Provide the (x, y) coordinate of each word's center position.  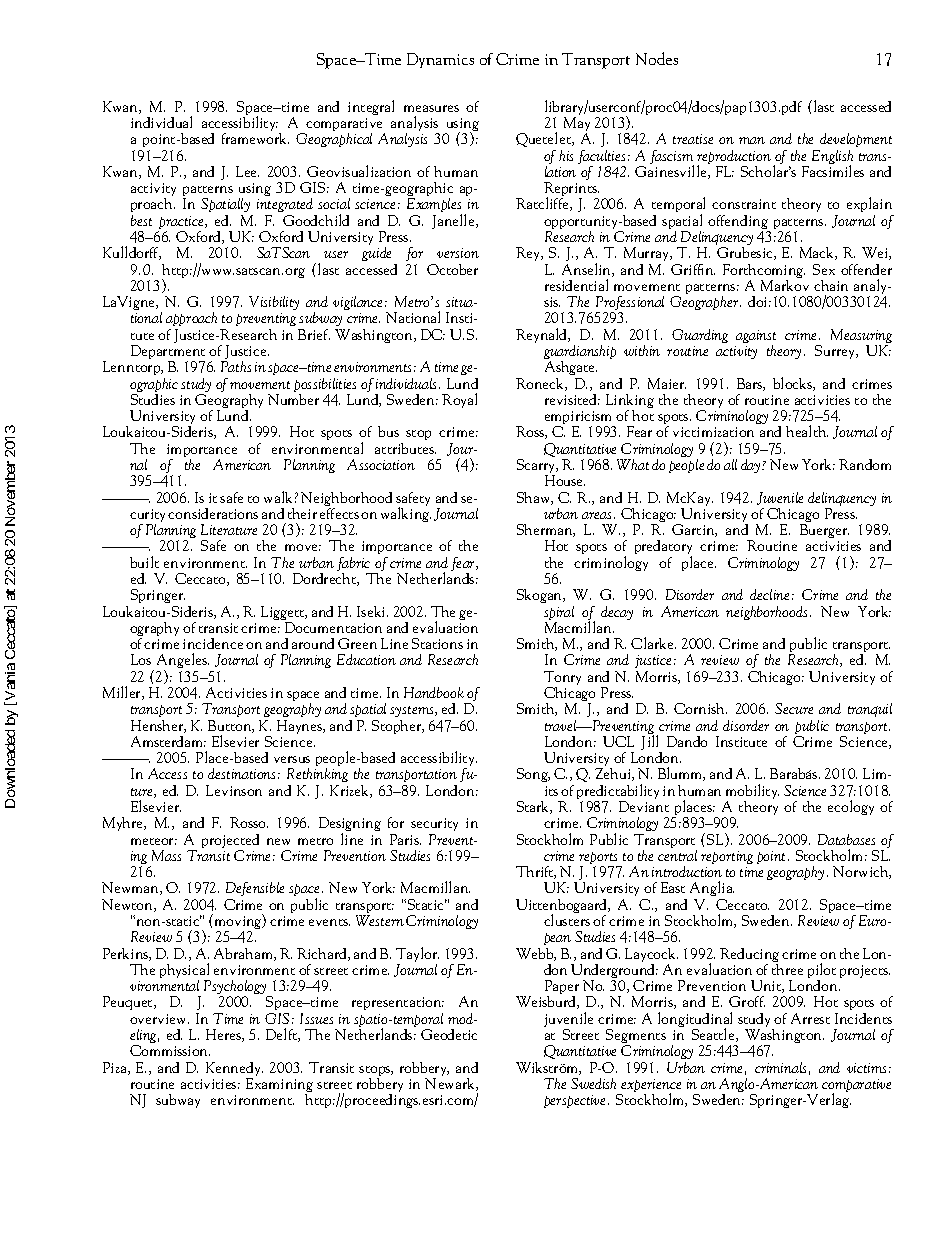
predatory (663, 549)
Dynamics (440, 60)
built (144, 562)
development (856, 140)
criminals (780, 1067)
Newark (451, 1083)
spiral (559, 614)
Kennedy (234, 1070)
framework (255, 138)
